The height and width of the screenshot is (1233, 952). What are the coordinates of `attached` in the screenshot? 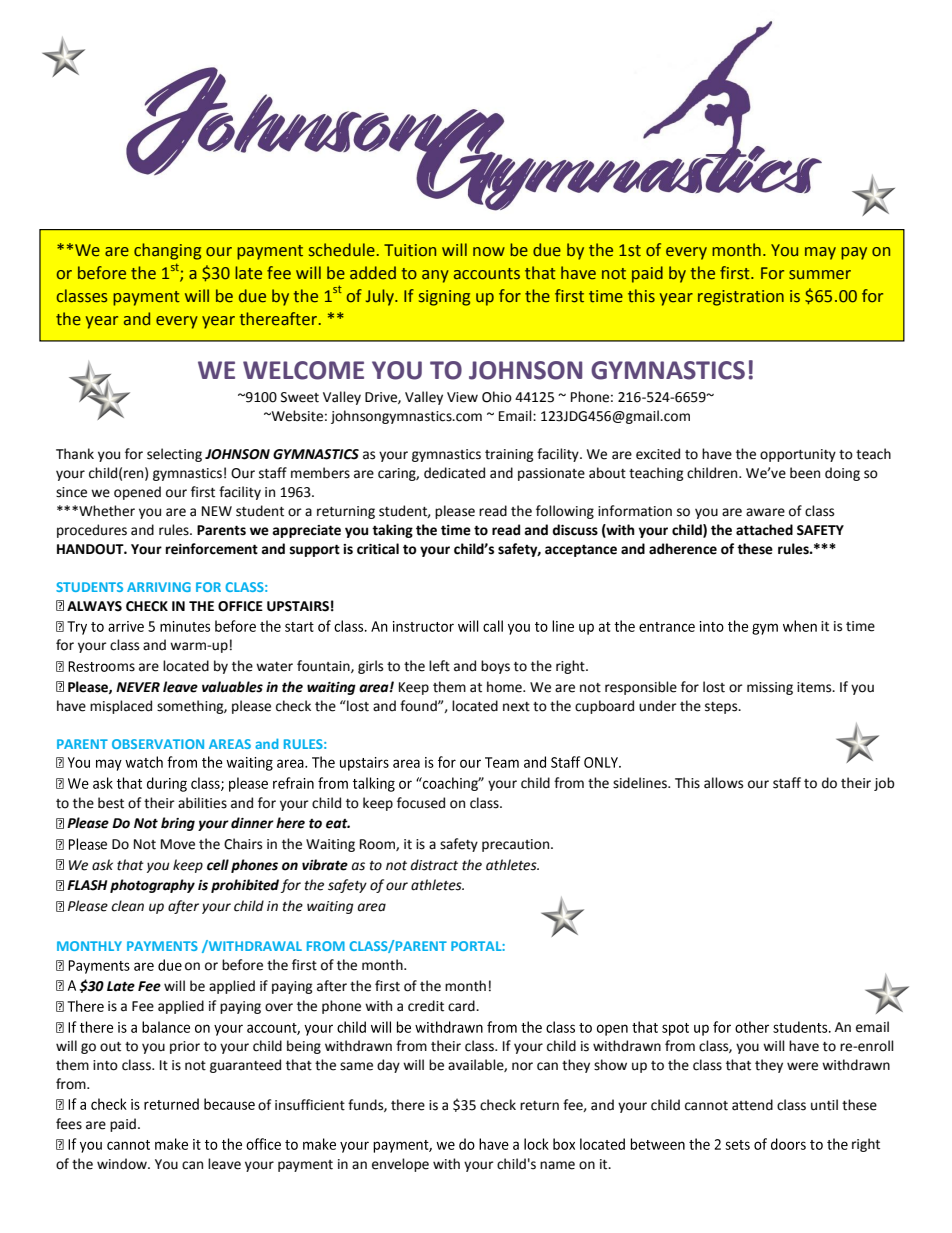 It's located at (764, 530).
